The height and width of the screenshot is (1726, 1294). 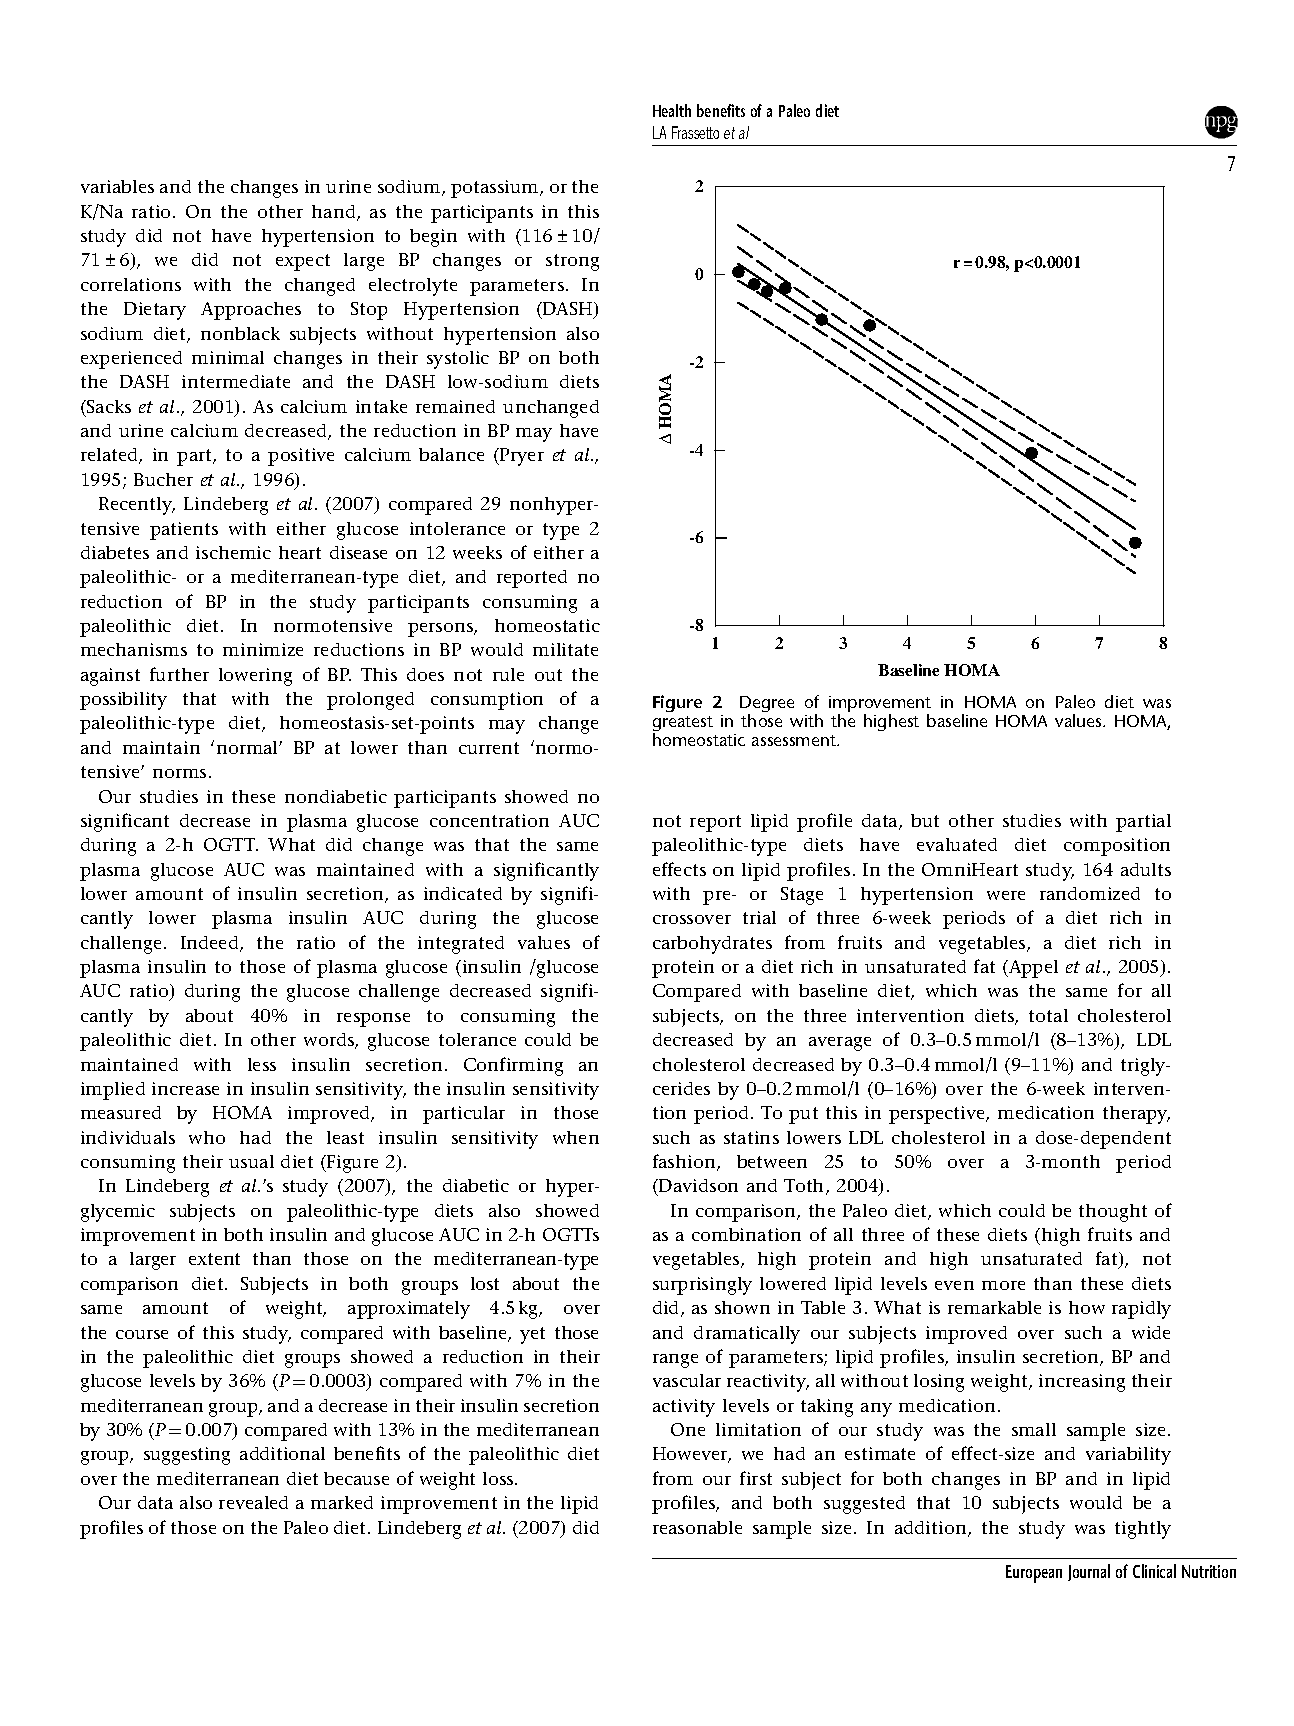 What do you see at coordinates (672, 110) in the screenshot?
I see `Health` at bounding box center [672, 110].
